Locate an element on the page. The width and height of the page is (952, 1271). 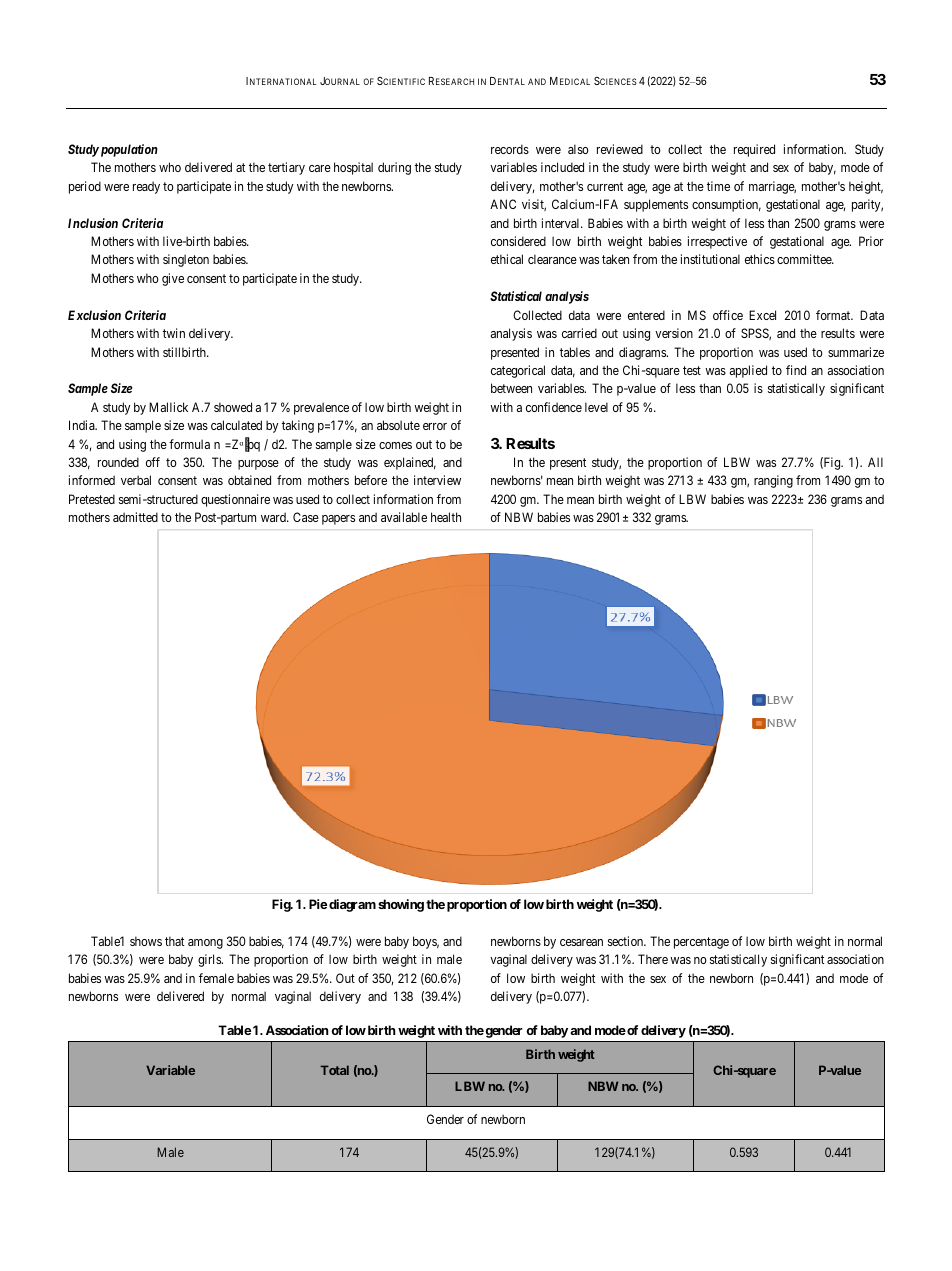
girls is located at coordinates (210, 960).
